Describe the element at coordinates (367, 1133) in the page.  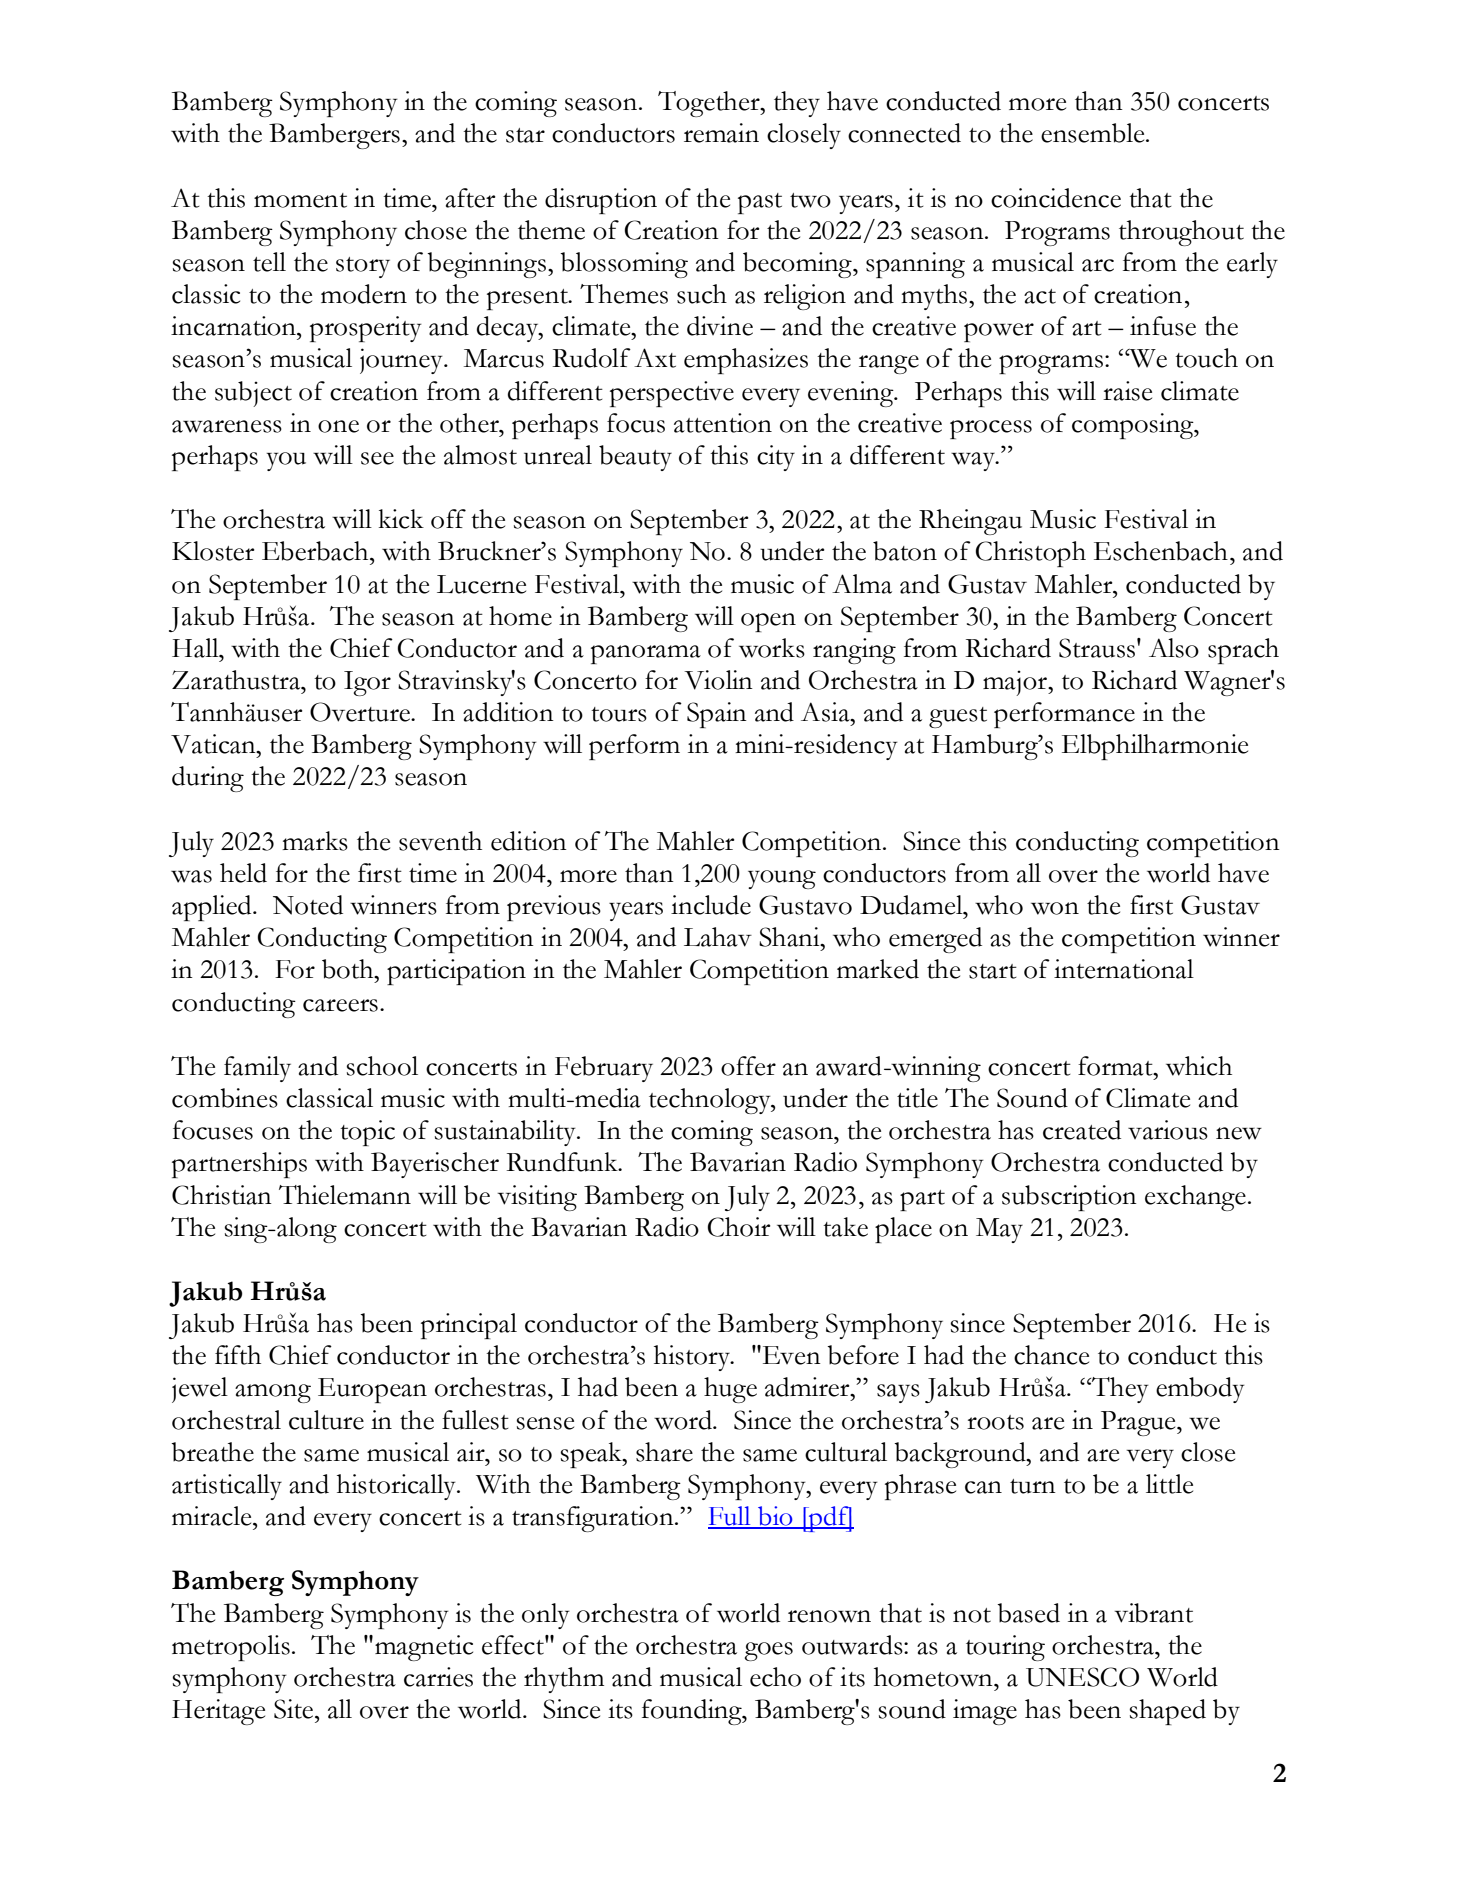
I see `topic` at that location.
